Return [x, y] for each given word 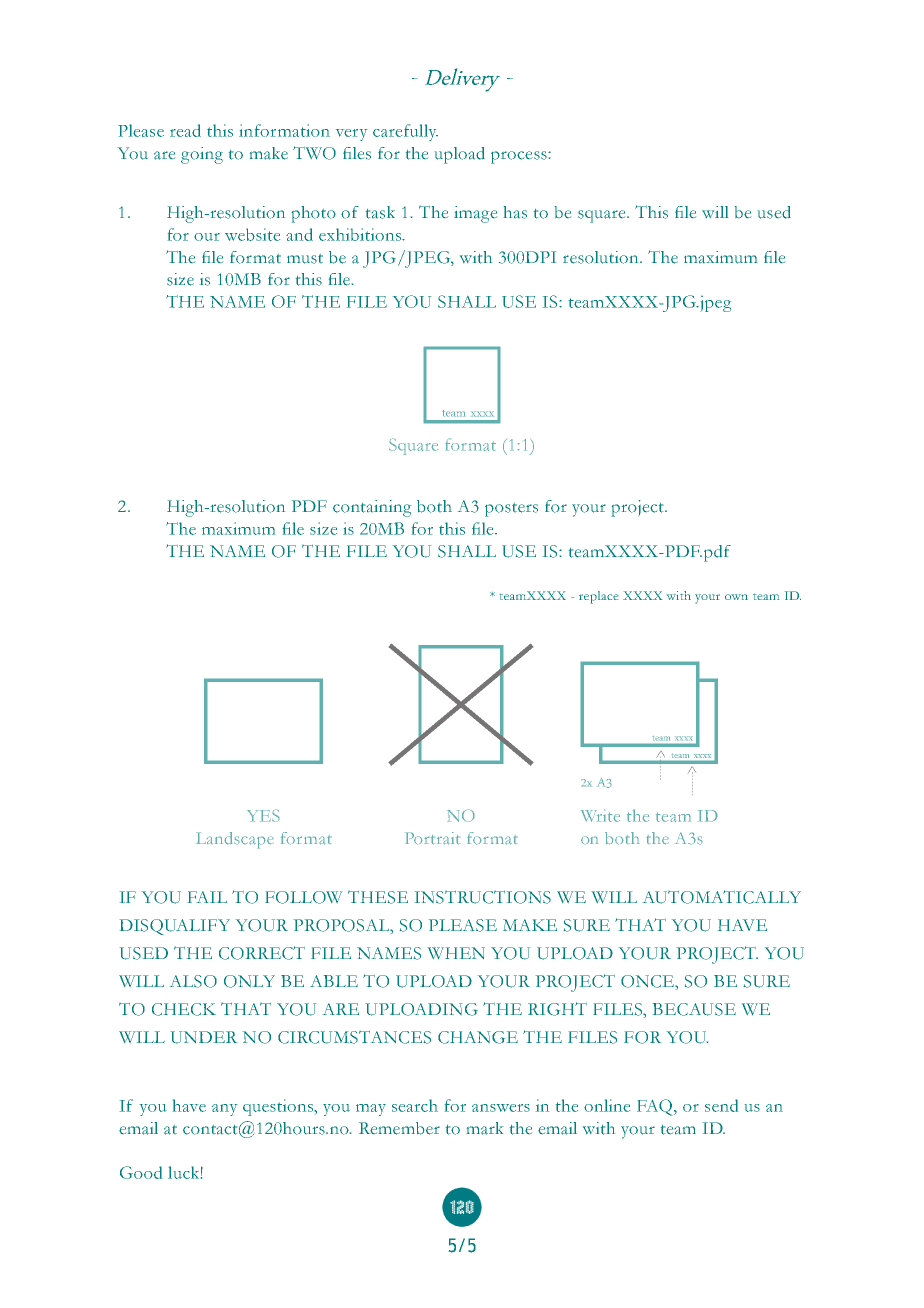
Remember [399, 1128]
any [224, 1110]
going [202, 155]
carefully [405, 132]
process [520, 157]
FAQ [656, 1107]
